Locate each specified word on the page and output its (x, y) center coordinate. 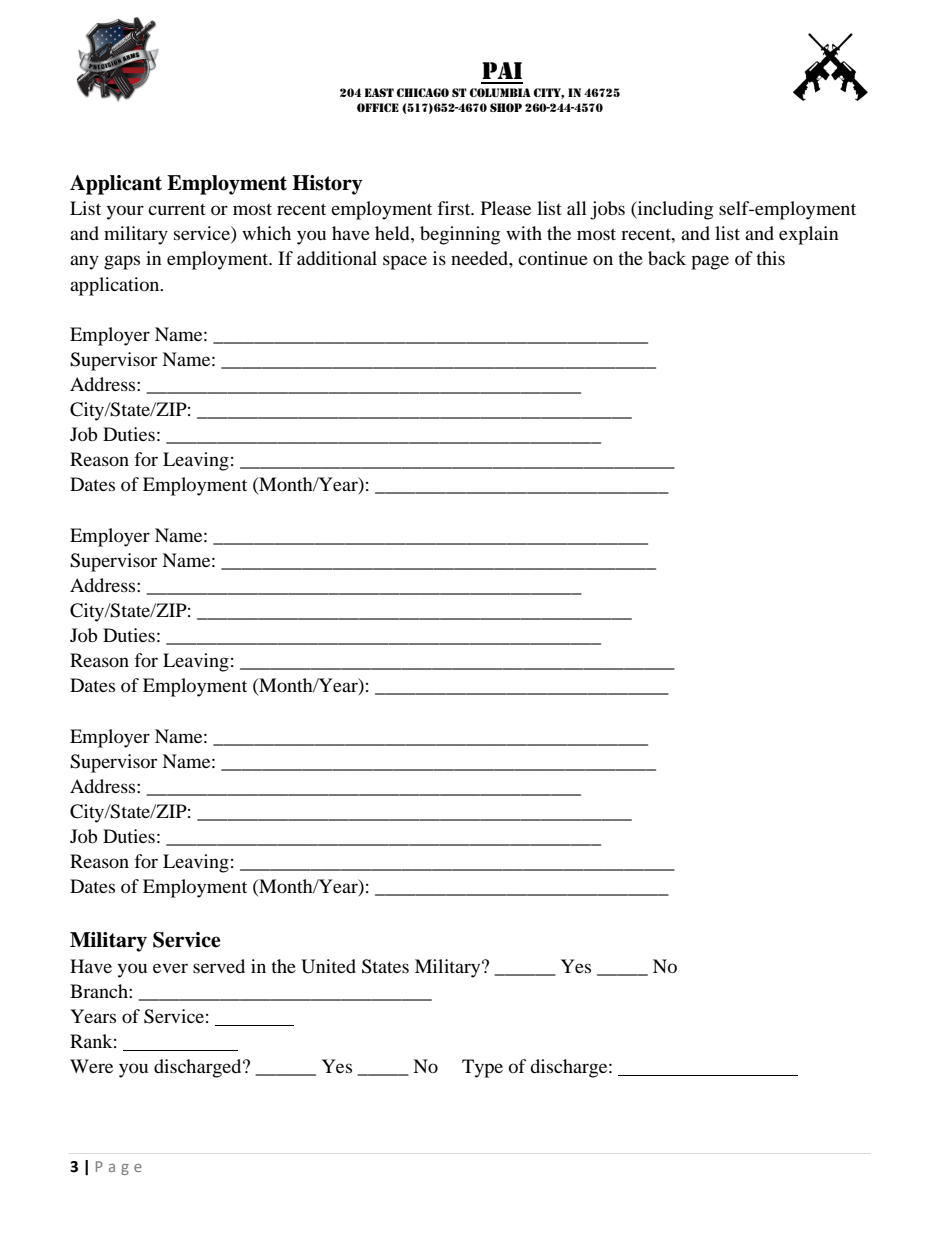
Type (482, 1068)
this (770, 258)
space (405, 262)
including (674, 210)
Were (91, 1066)
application (116, 286)
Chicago (423, 92)
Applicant (116, 185)
